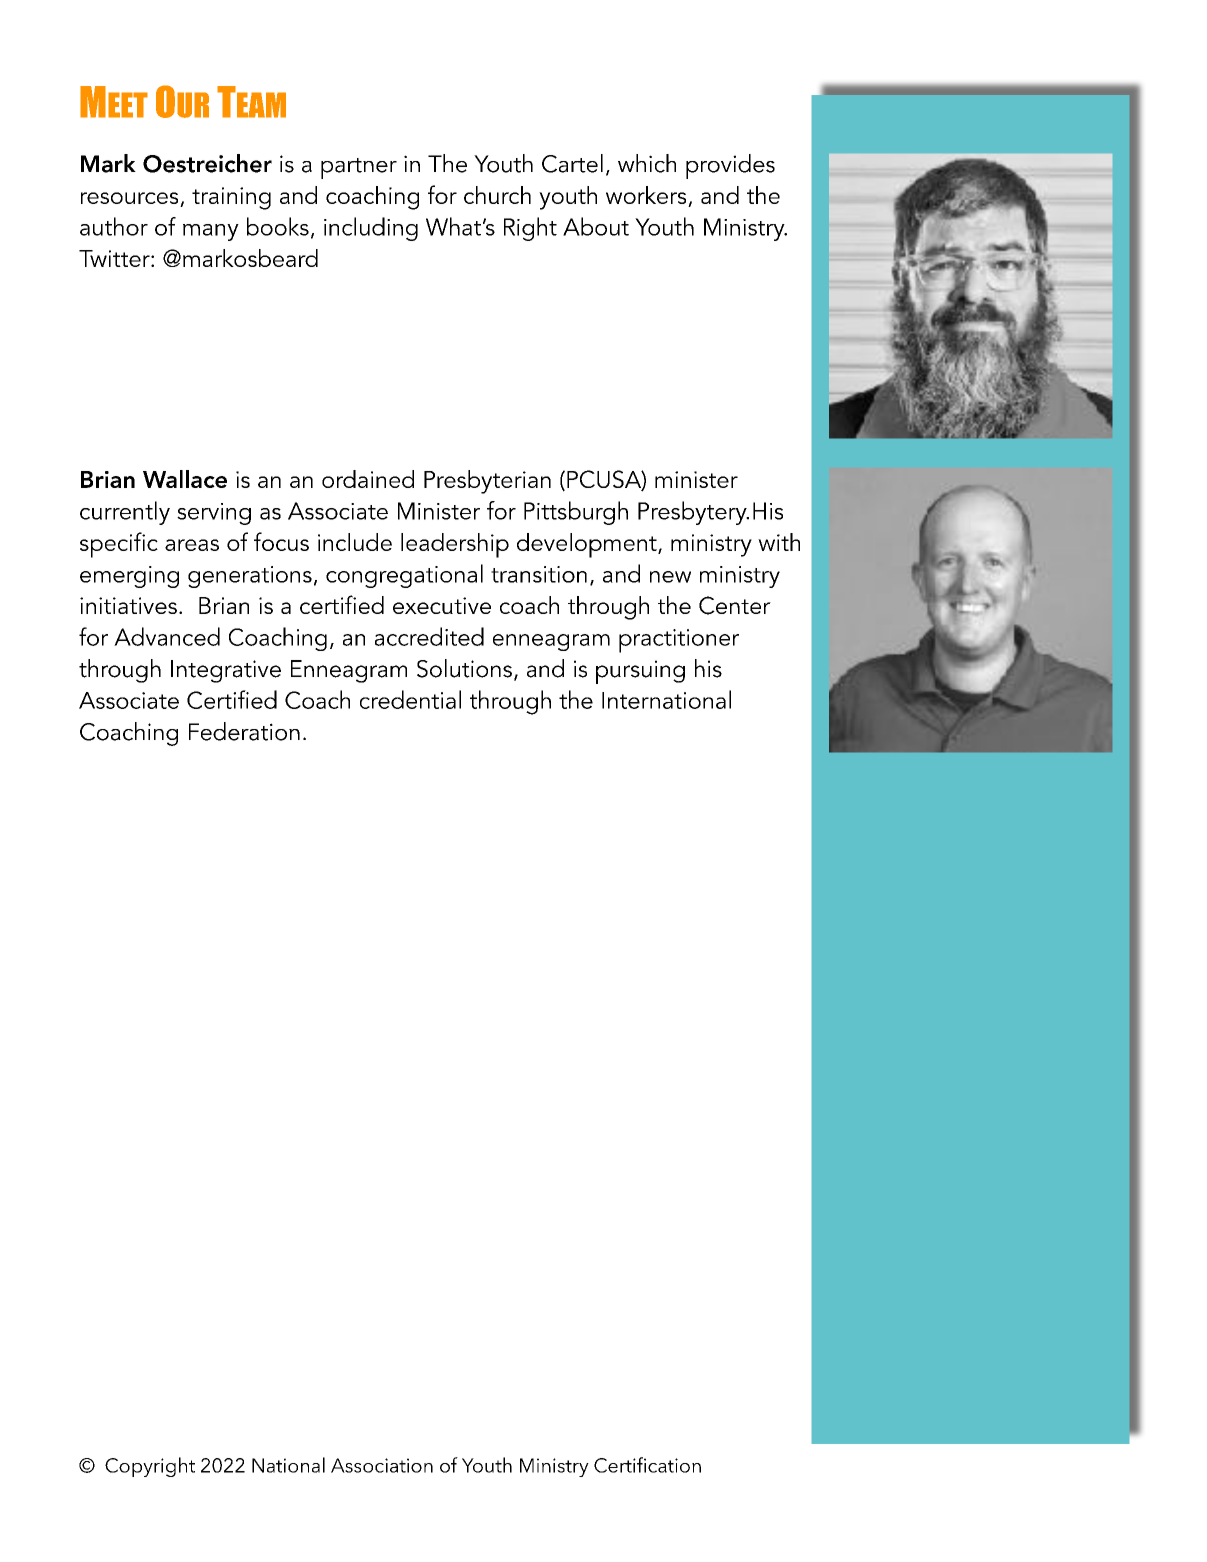  I want to click on Association, so click(382, 1465).
